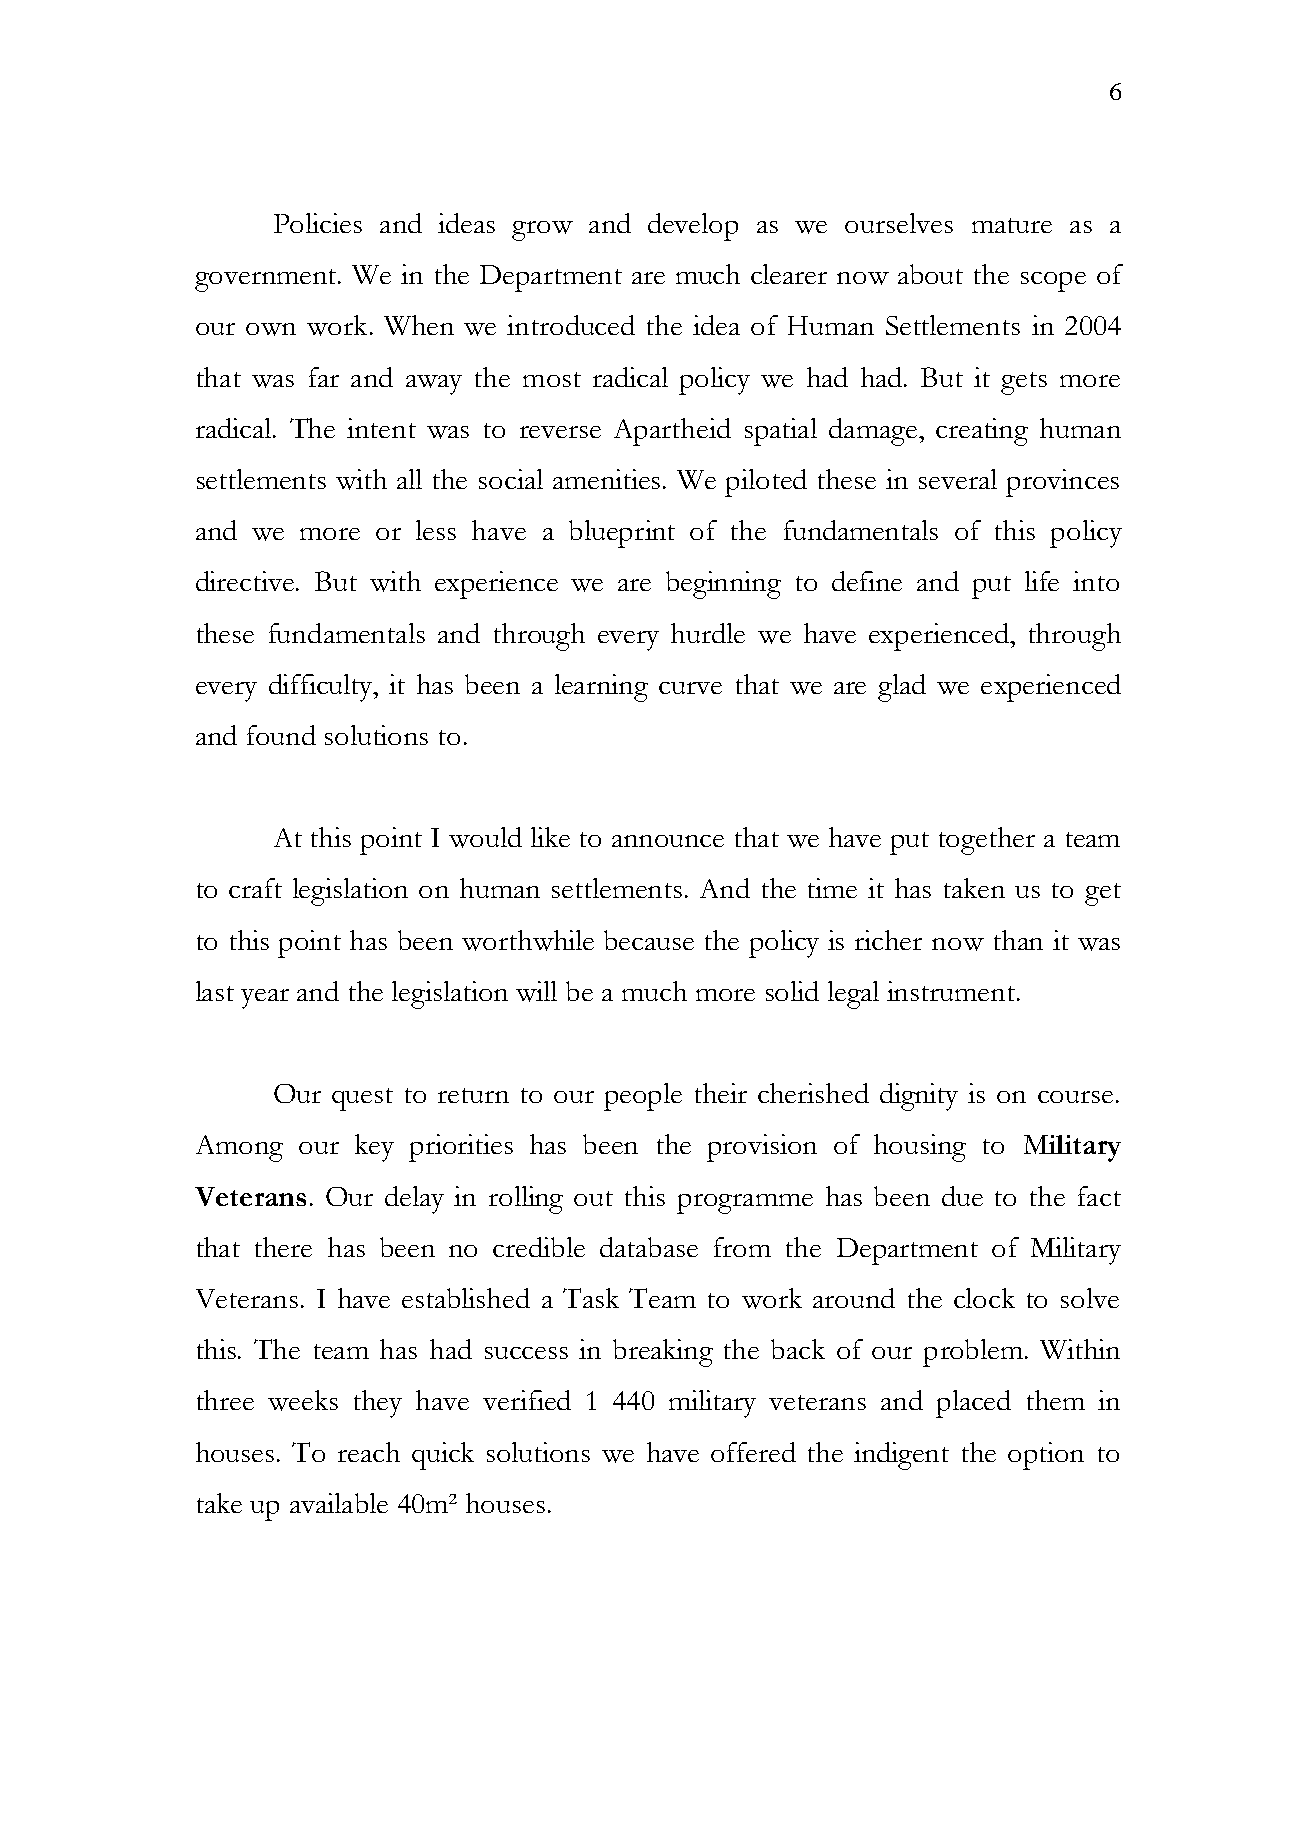 This screenshot has width=1290, height=1824. What do you see at coordinates (318, 223) in the screenshot?
I see `Policies` at bounding box center [318, 223].
